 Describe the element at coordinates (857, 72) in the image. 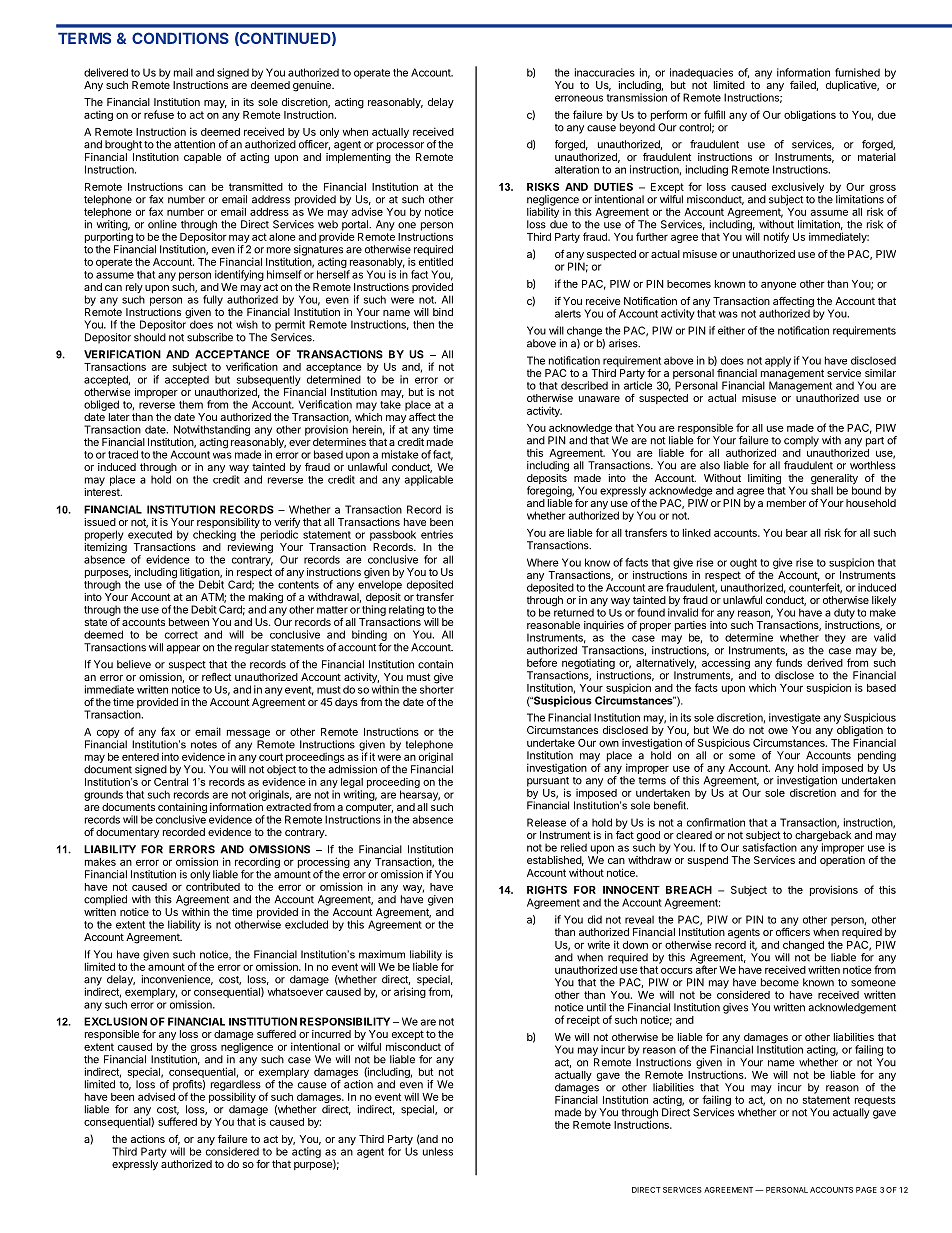

I see `furnished` at that location.
